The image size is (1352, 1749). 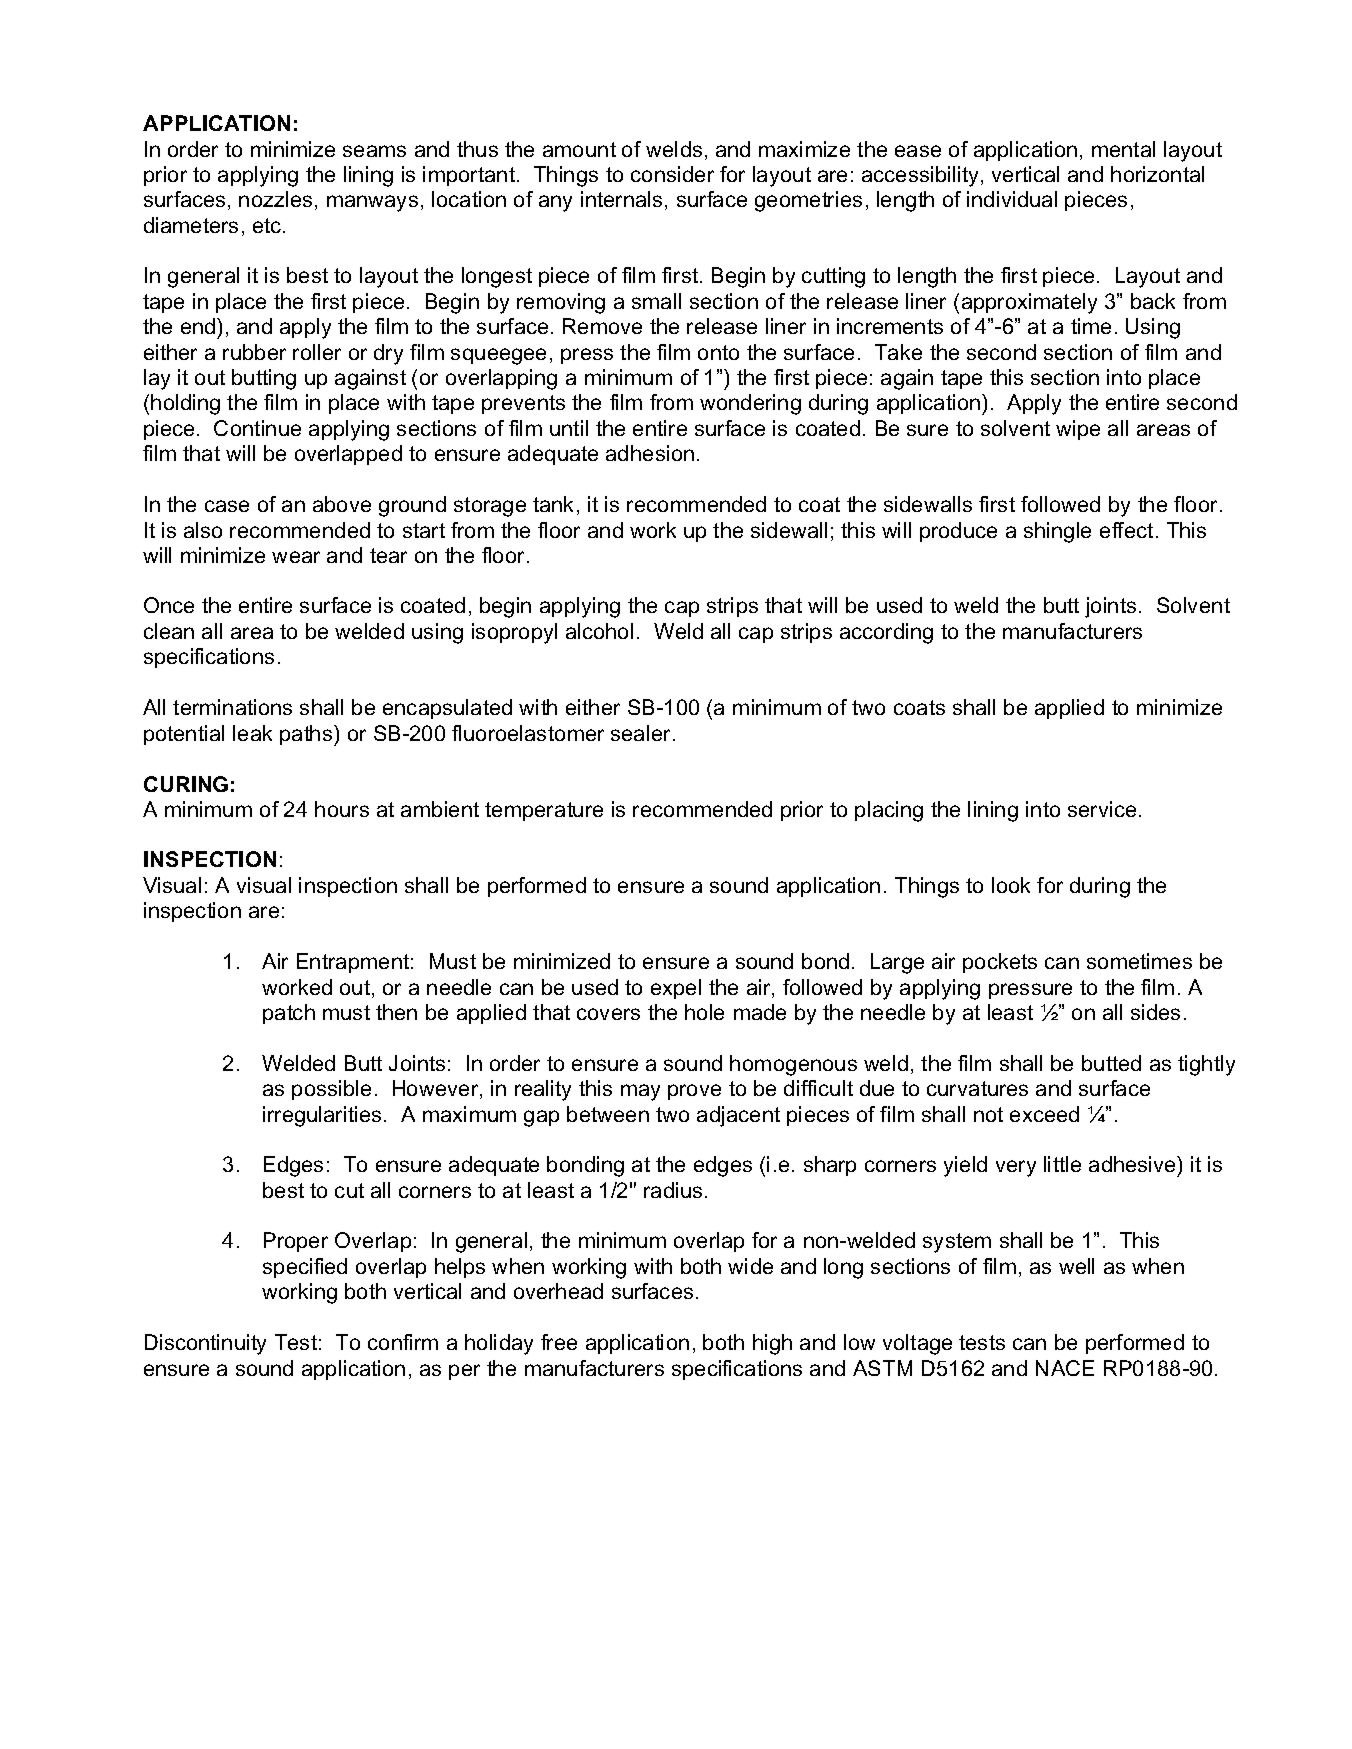 I want to click on sealer, so click(x=642, y=733).
